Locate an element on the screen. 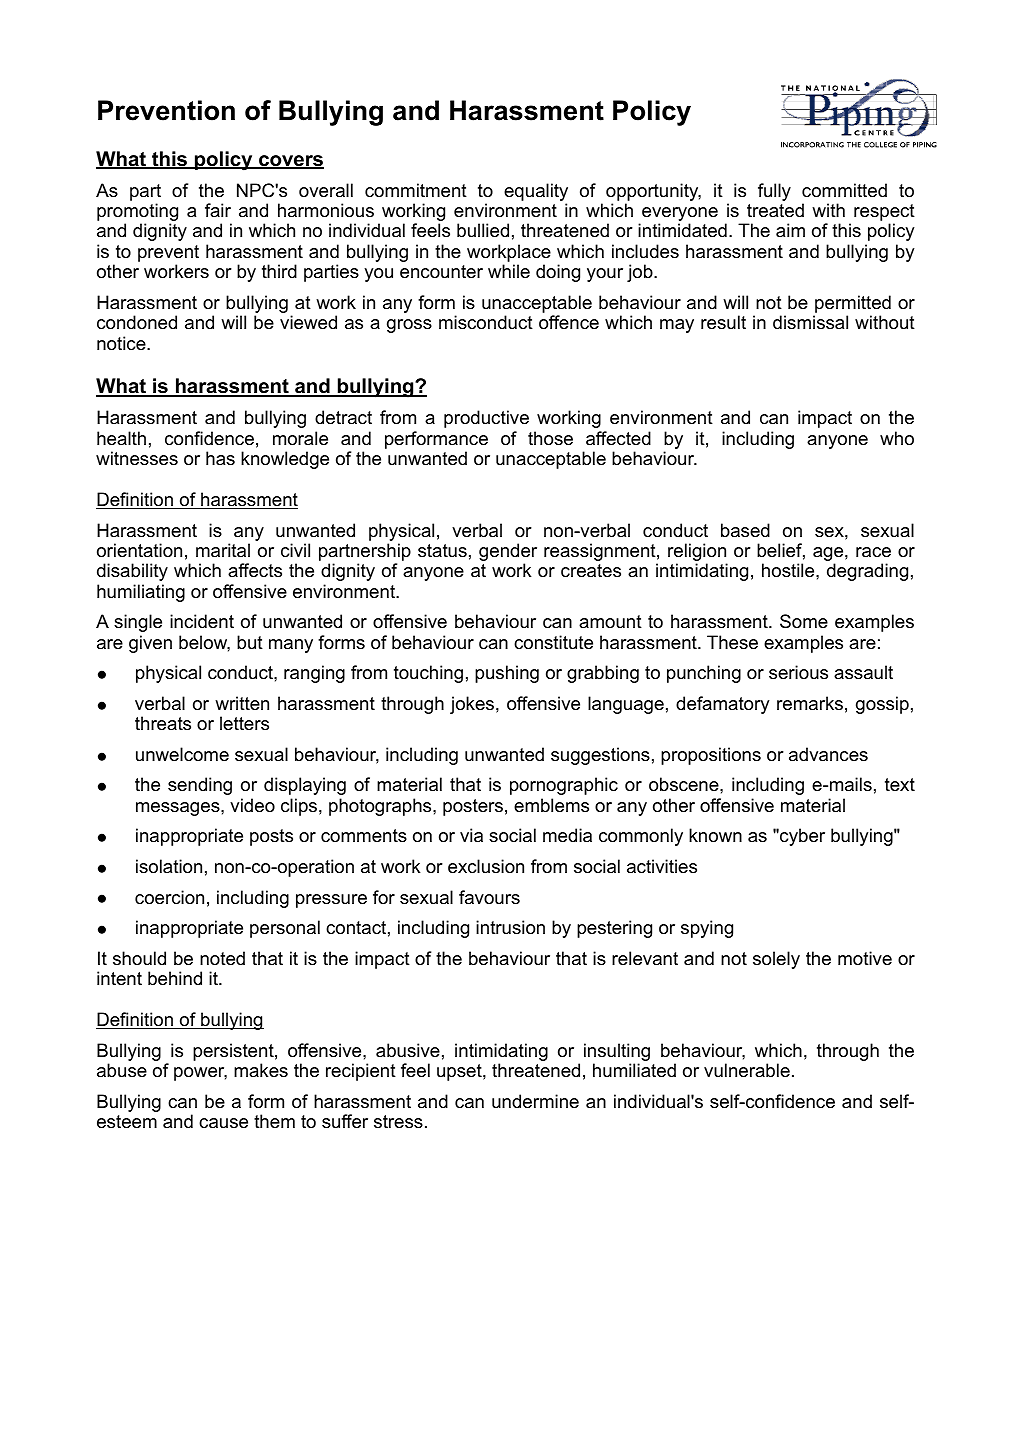 The height and width of the screenshot is (1431, 1011). but is located at coordinates (250, 642).
